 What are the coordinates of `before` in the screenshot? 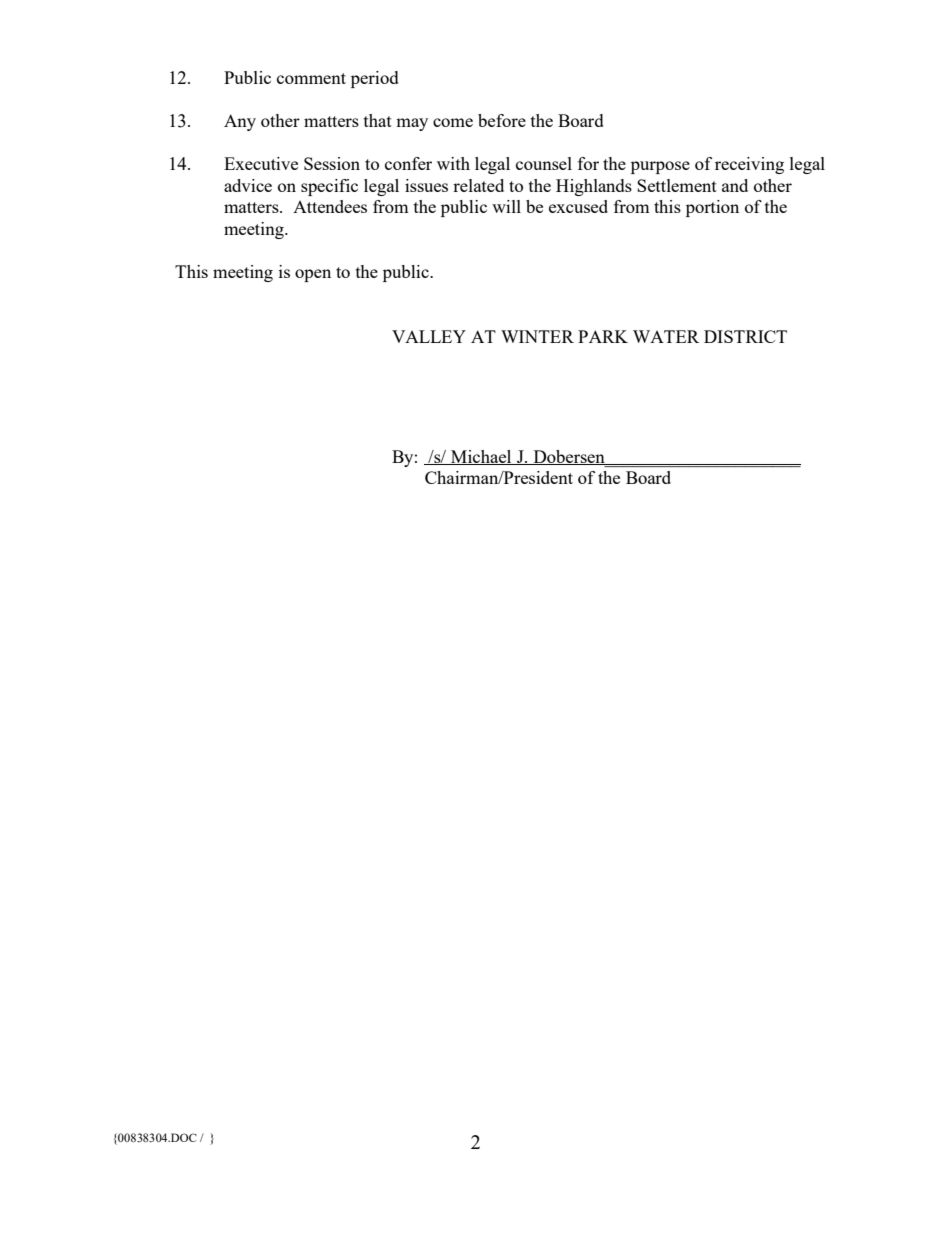 It's located at (502, 120).
